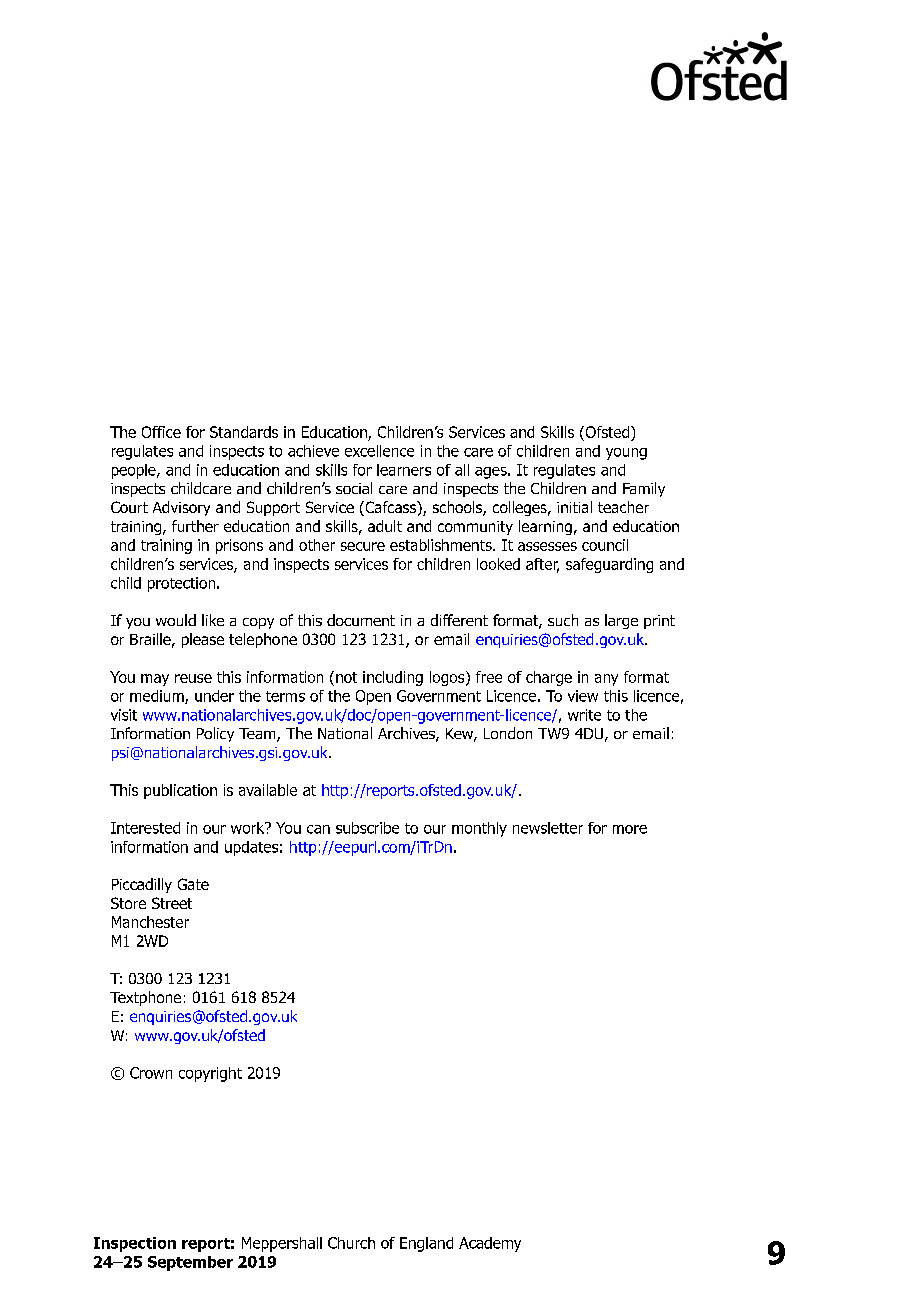  What do you see at coordinates (215, 734) in the page?
I see `Policy` at bounding box center [215, 734].
